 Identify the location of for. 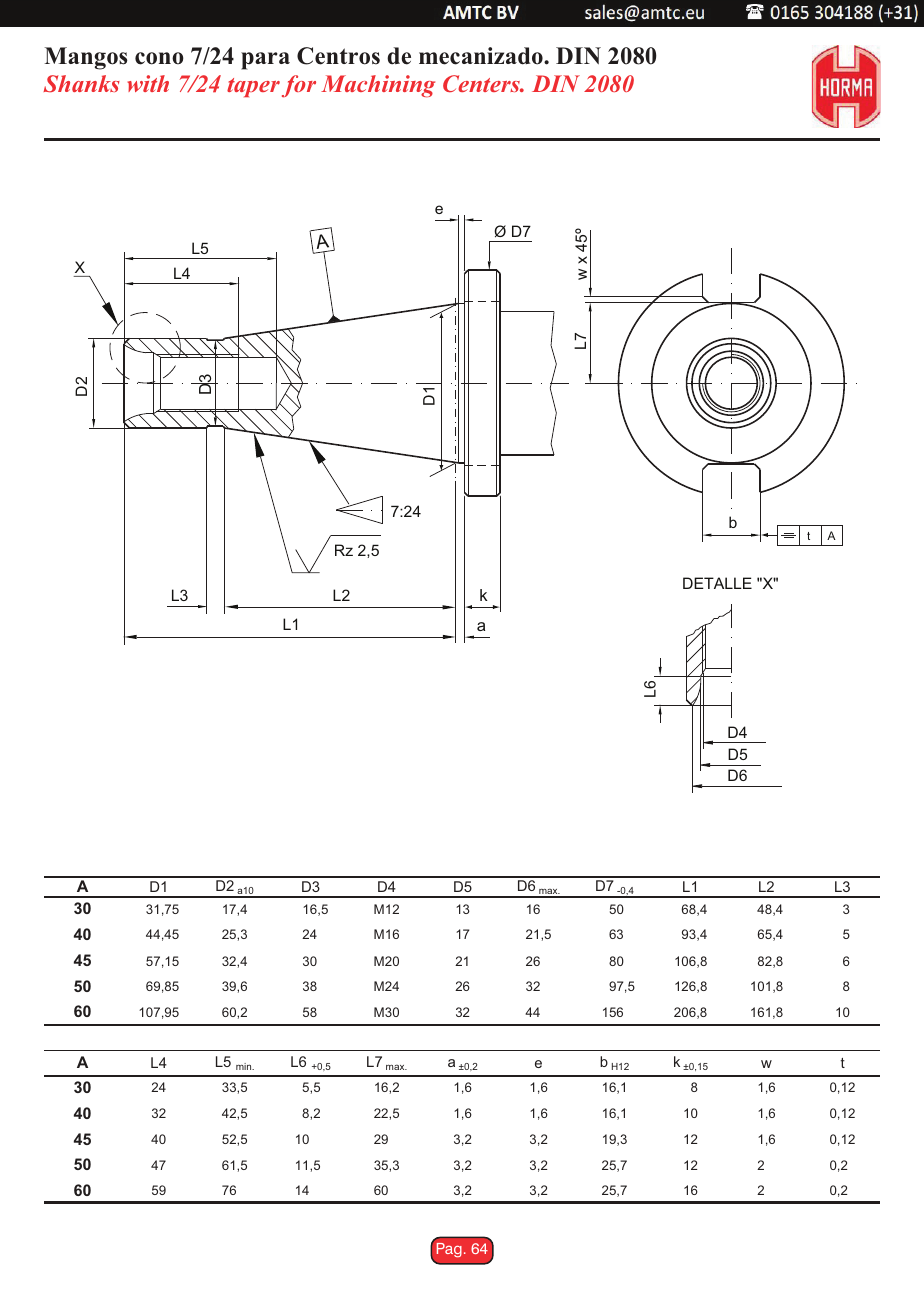
(299, 86).
